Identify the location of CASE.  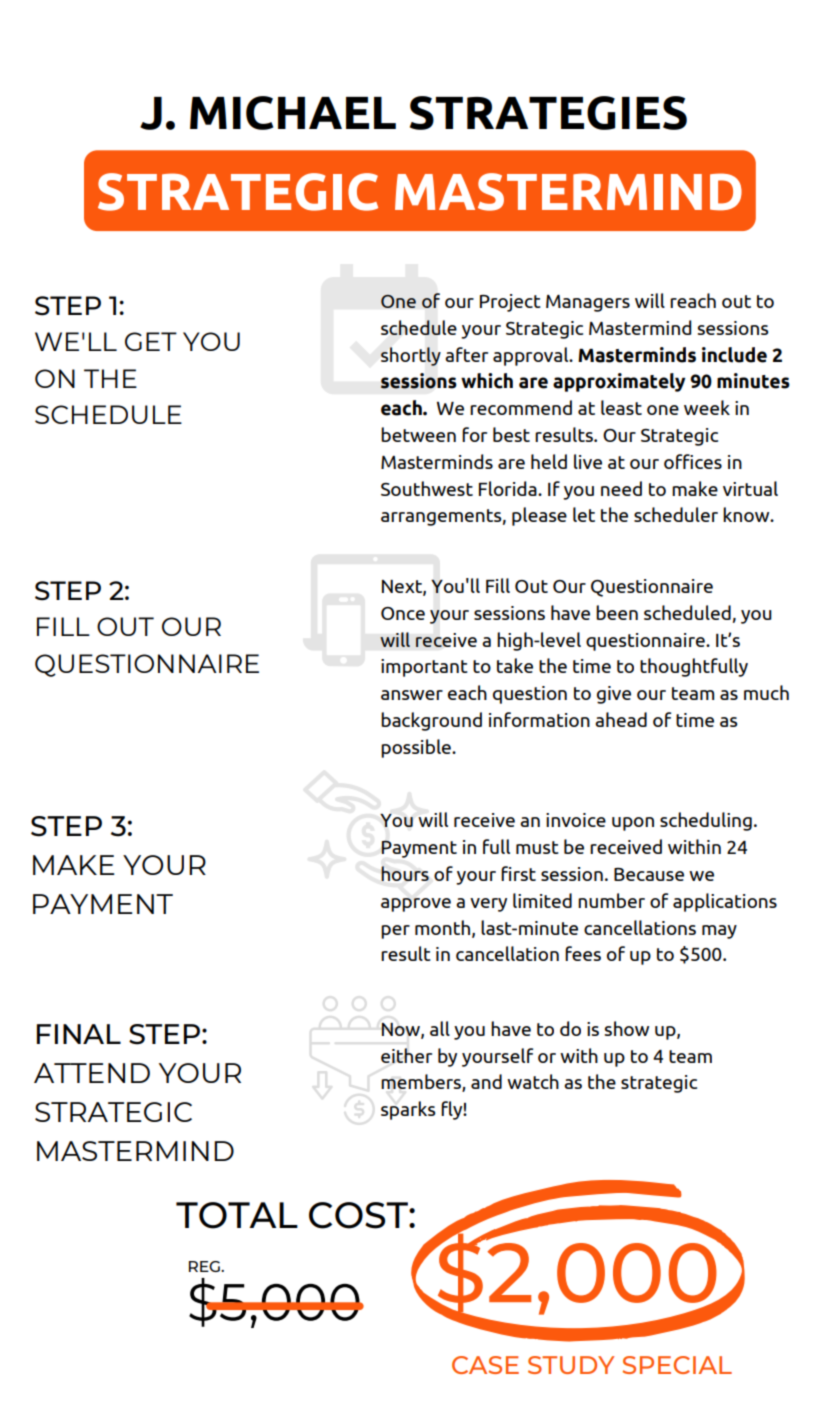
(485, 1365).
